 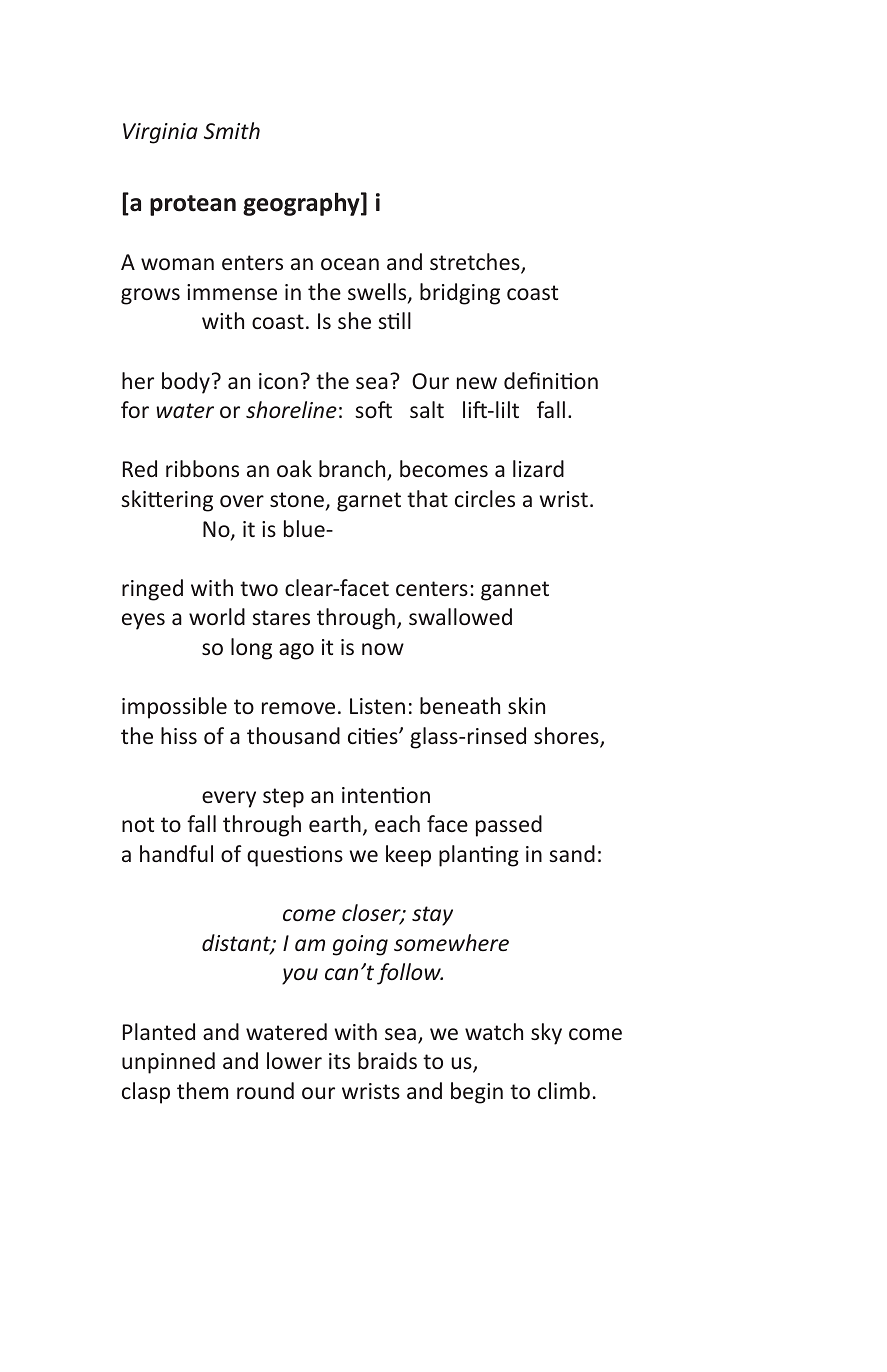 What do you see at coordinates (217, 616) in the screenshot?
I see `world` at bounding box center [217, 616].
